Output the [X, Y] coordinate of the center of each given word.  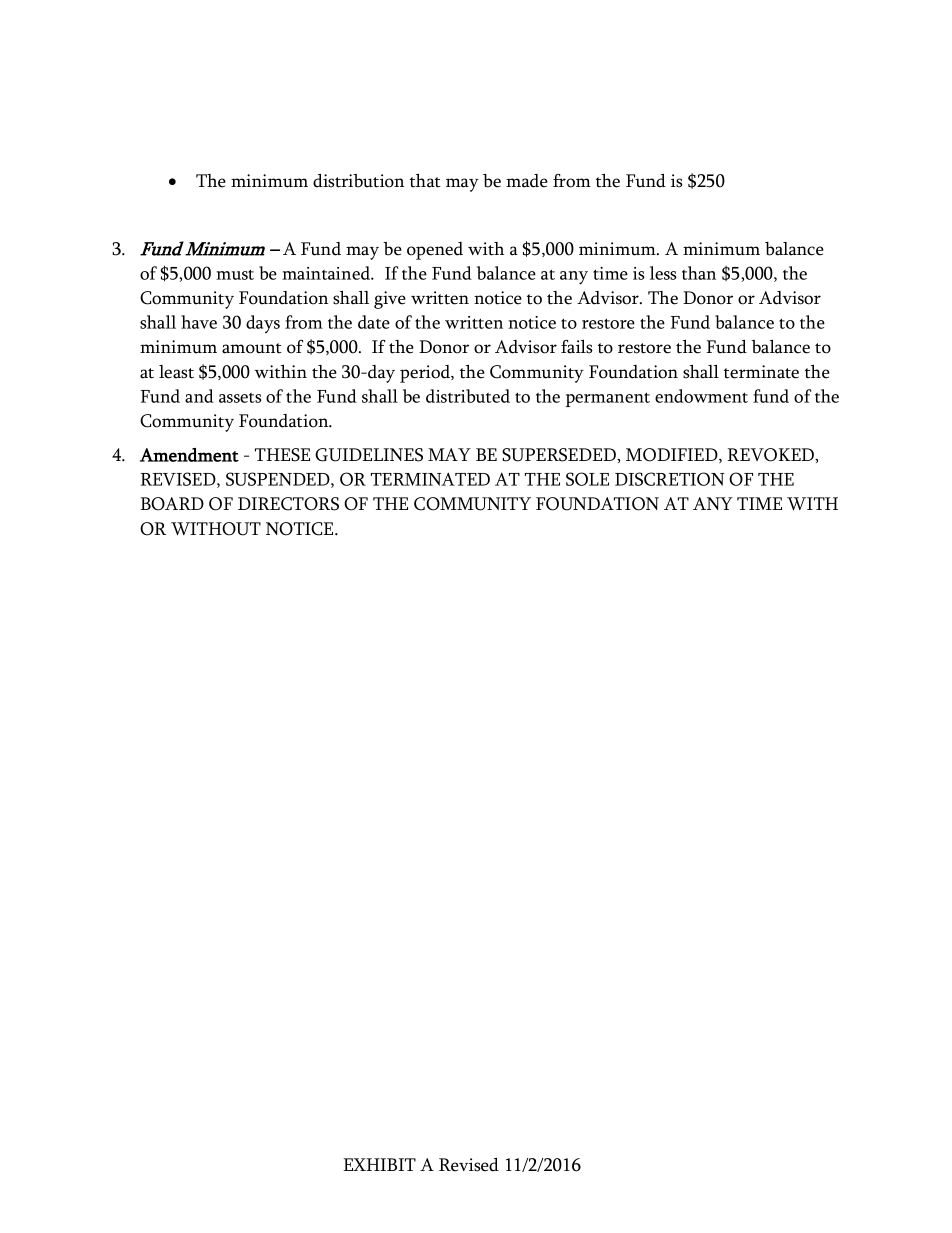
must [235, 274]
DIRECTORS [288, 504]
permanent [608, 399]
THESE [282, 455]
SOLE [587, 479]
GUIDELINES [369, 455]
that [425, 181]
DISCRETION [669, 479]
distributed [468, 396]
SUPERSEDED [560, 455]
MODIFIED [673, 455]
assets [240, 398]
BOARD [172, 504]
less [663, 273]
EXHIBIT [379, 1164]
